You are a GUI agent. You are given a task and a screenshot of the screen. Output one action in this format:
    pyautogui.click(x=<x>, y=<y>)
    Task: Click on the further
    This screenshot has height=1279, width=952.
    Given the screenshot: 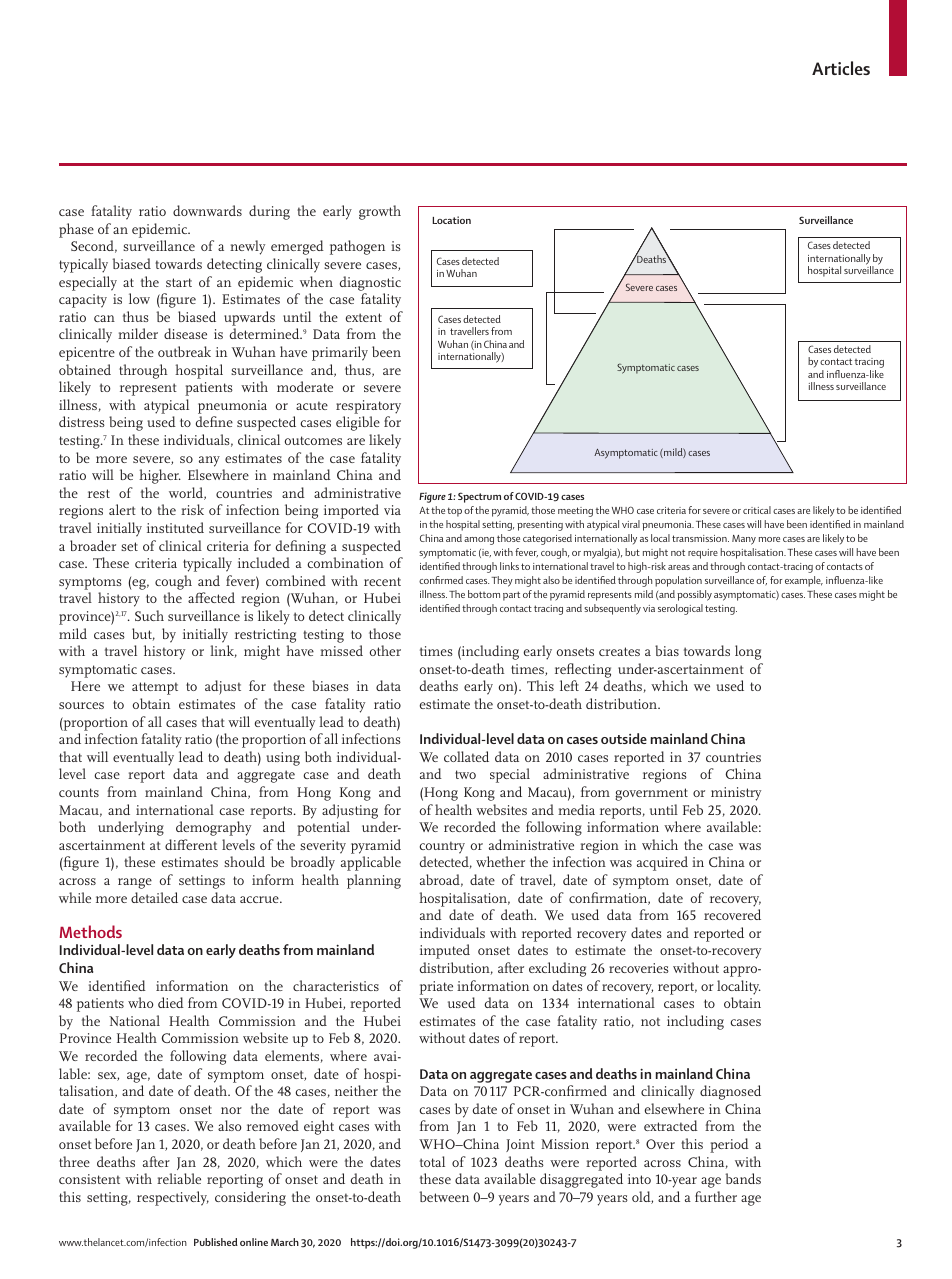 What is the action you would take?
    pyautogui.click(x=716, y=1196)
